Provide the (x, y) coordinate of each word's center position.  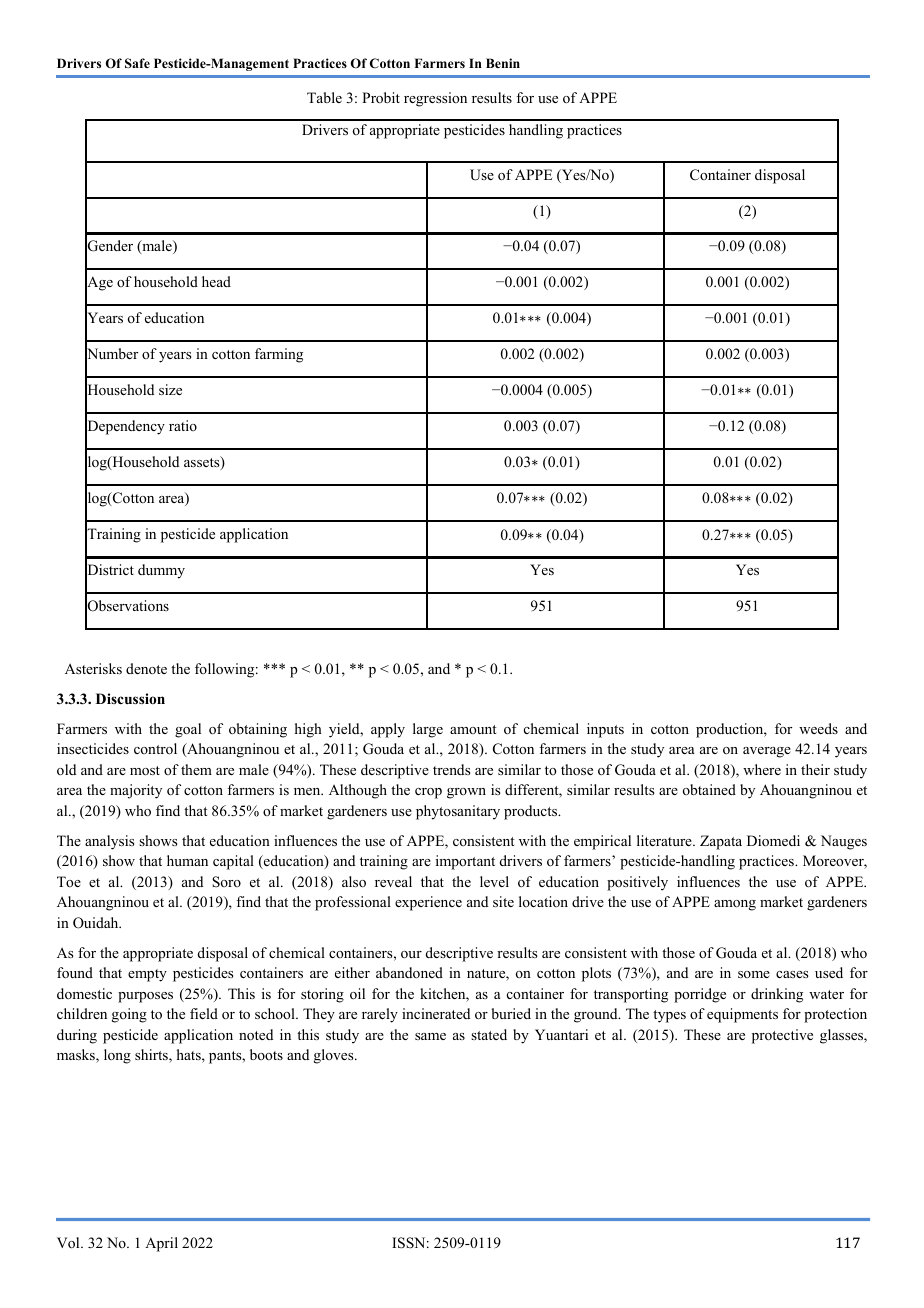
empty (147, 975)
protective (782, 1036)
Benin (503, 63)
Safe (137, 63)
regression (435, 99)
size (170, 389)
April (161, 1244)
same (430, 1036)
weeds (818, 728)
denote (146, 668)
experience (428, 903)
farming (279, 355)
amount (473, 729)
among (735, 905)
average (767, 752)
